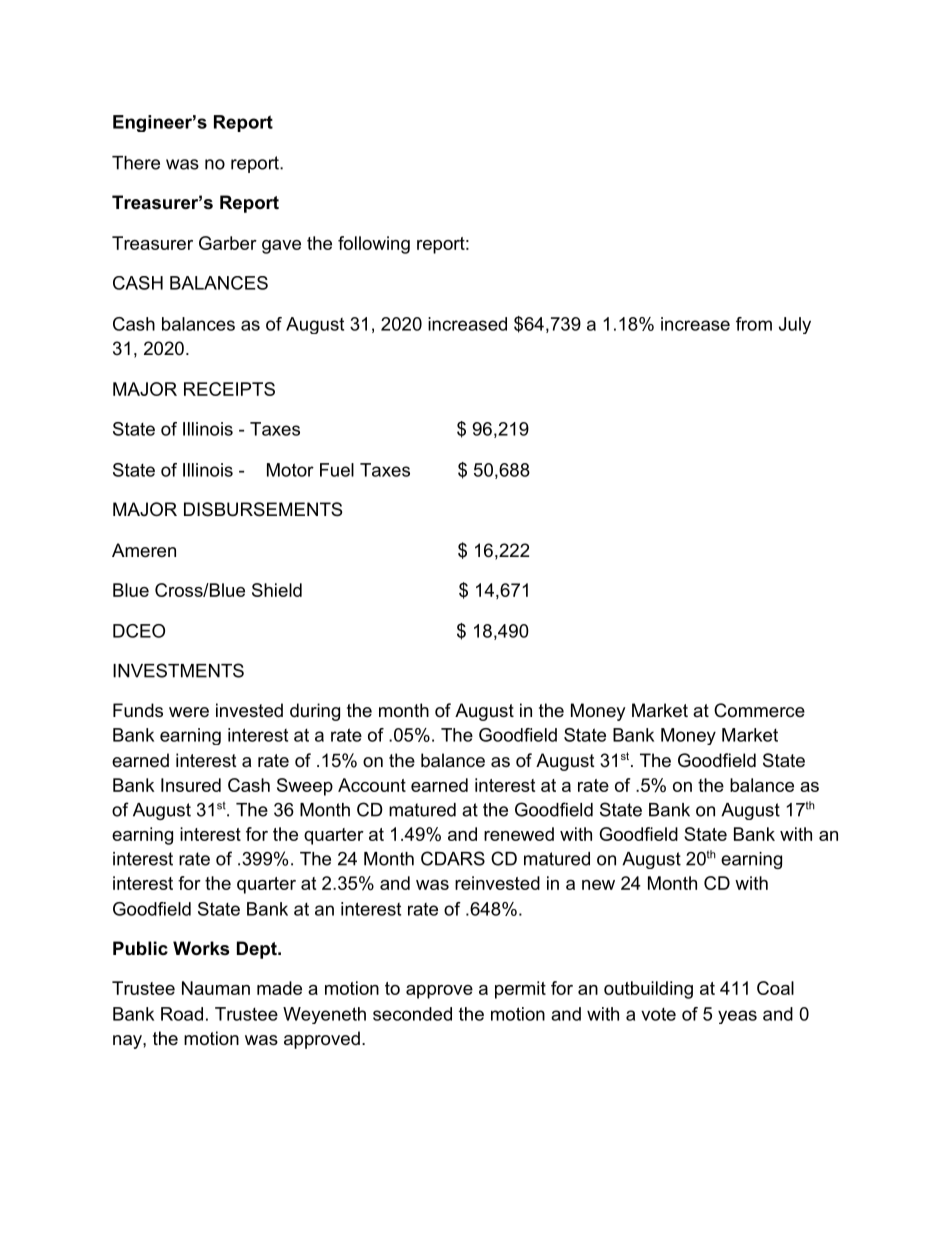  I want to click on Fuel, so click(337, 470).
